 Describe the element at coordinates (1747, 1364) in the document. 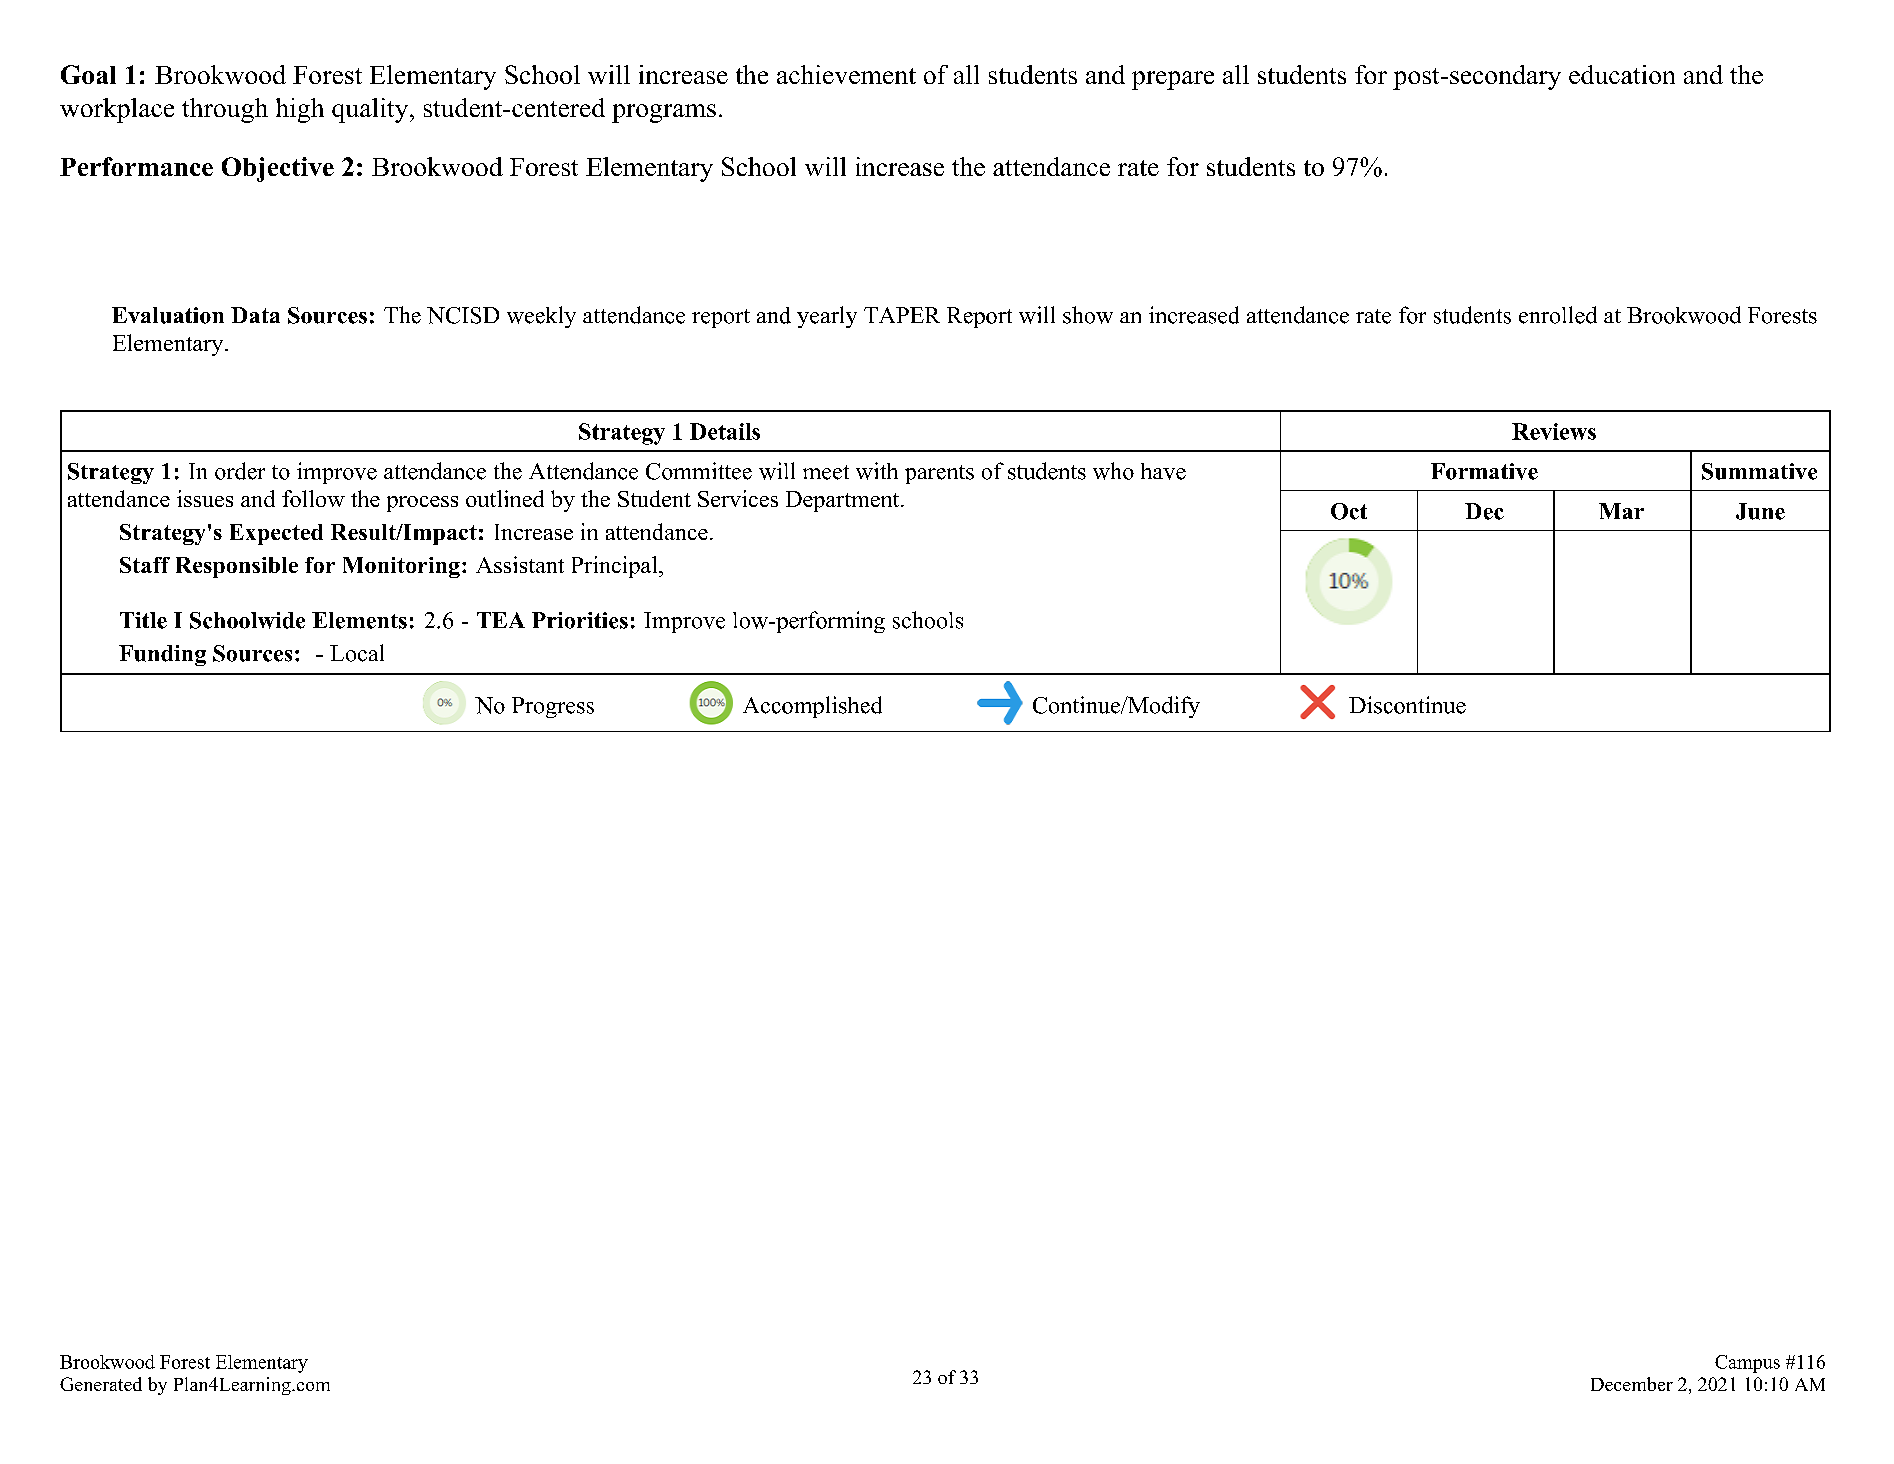

I see `Campus` at that location.
